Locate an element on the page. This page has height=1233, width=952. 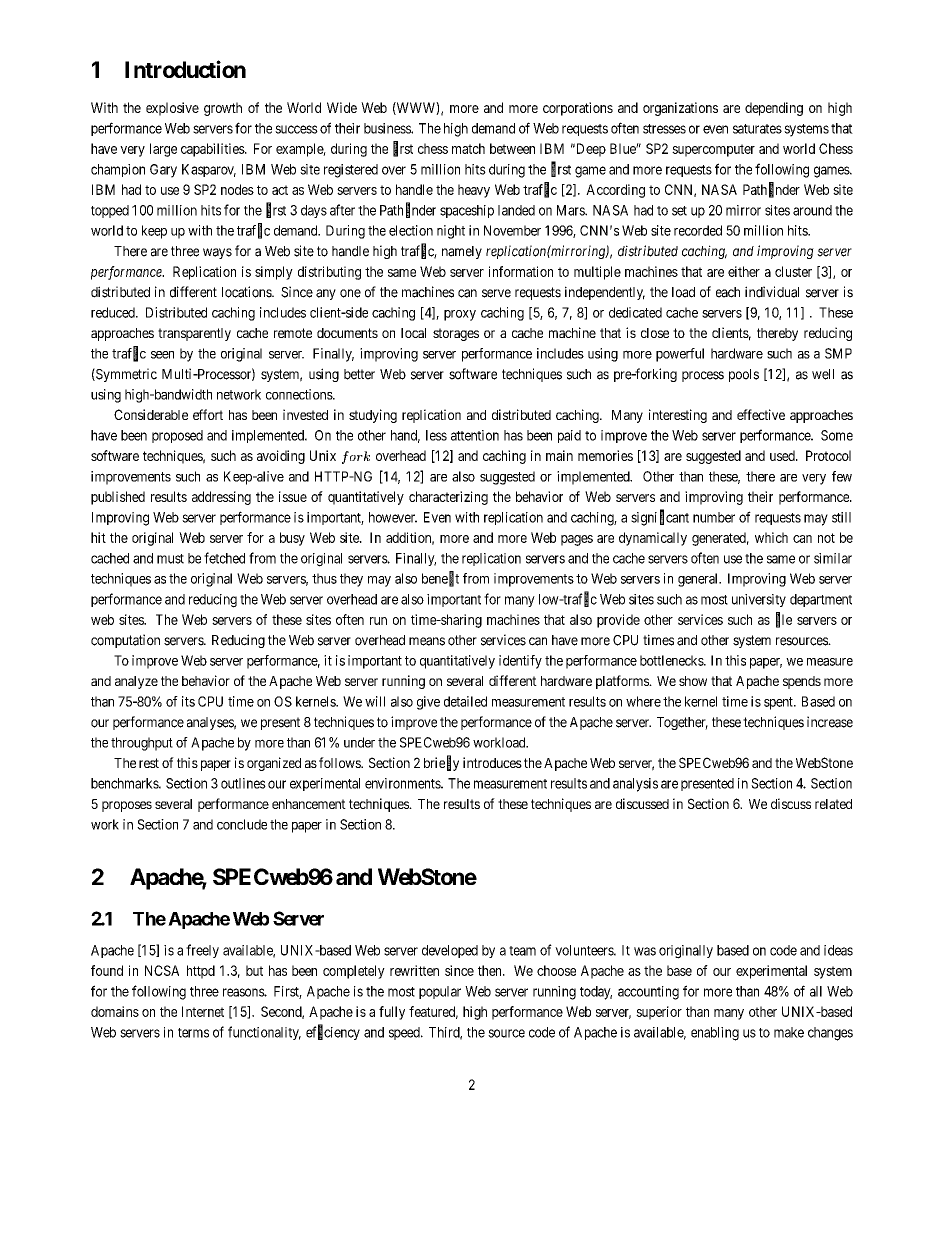
computation is located at coordinates (125, 641).
